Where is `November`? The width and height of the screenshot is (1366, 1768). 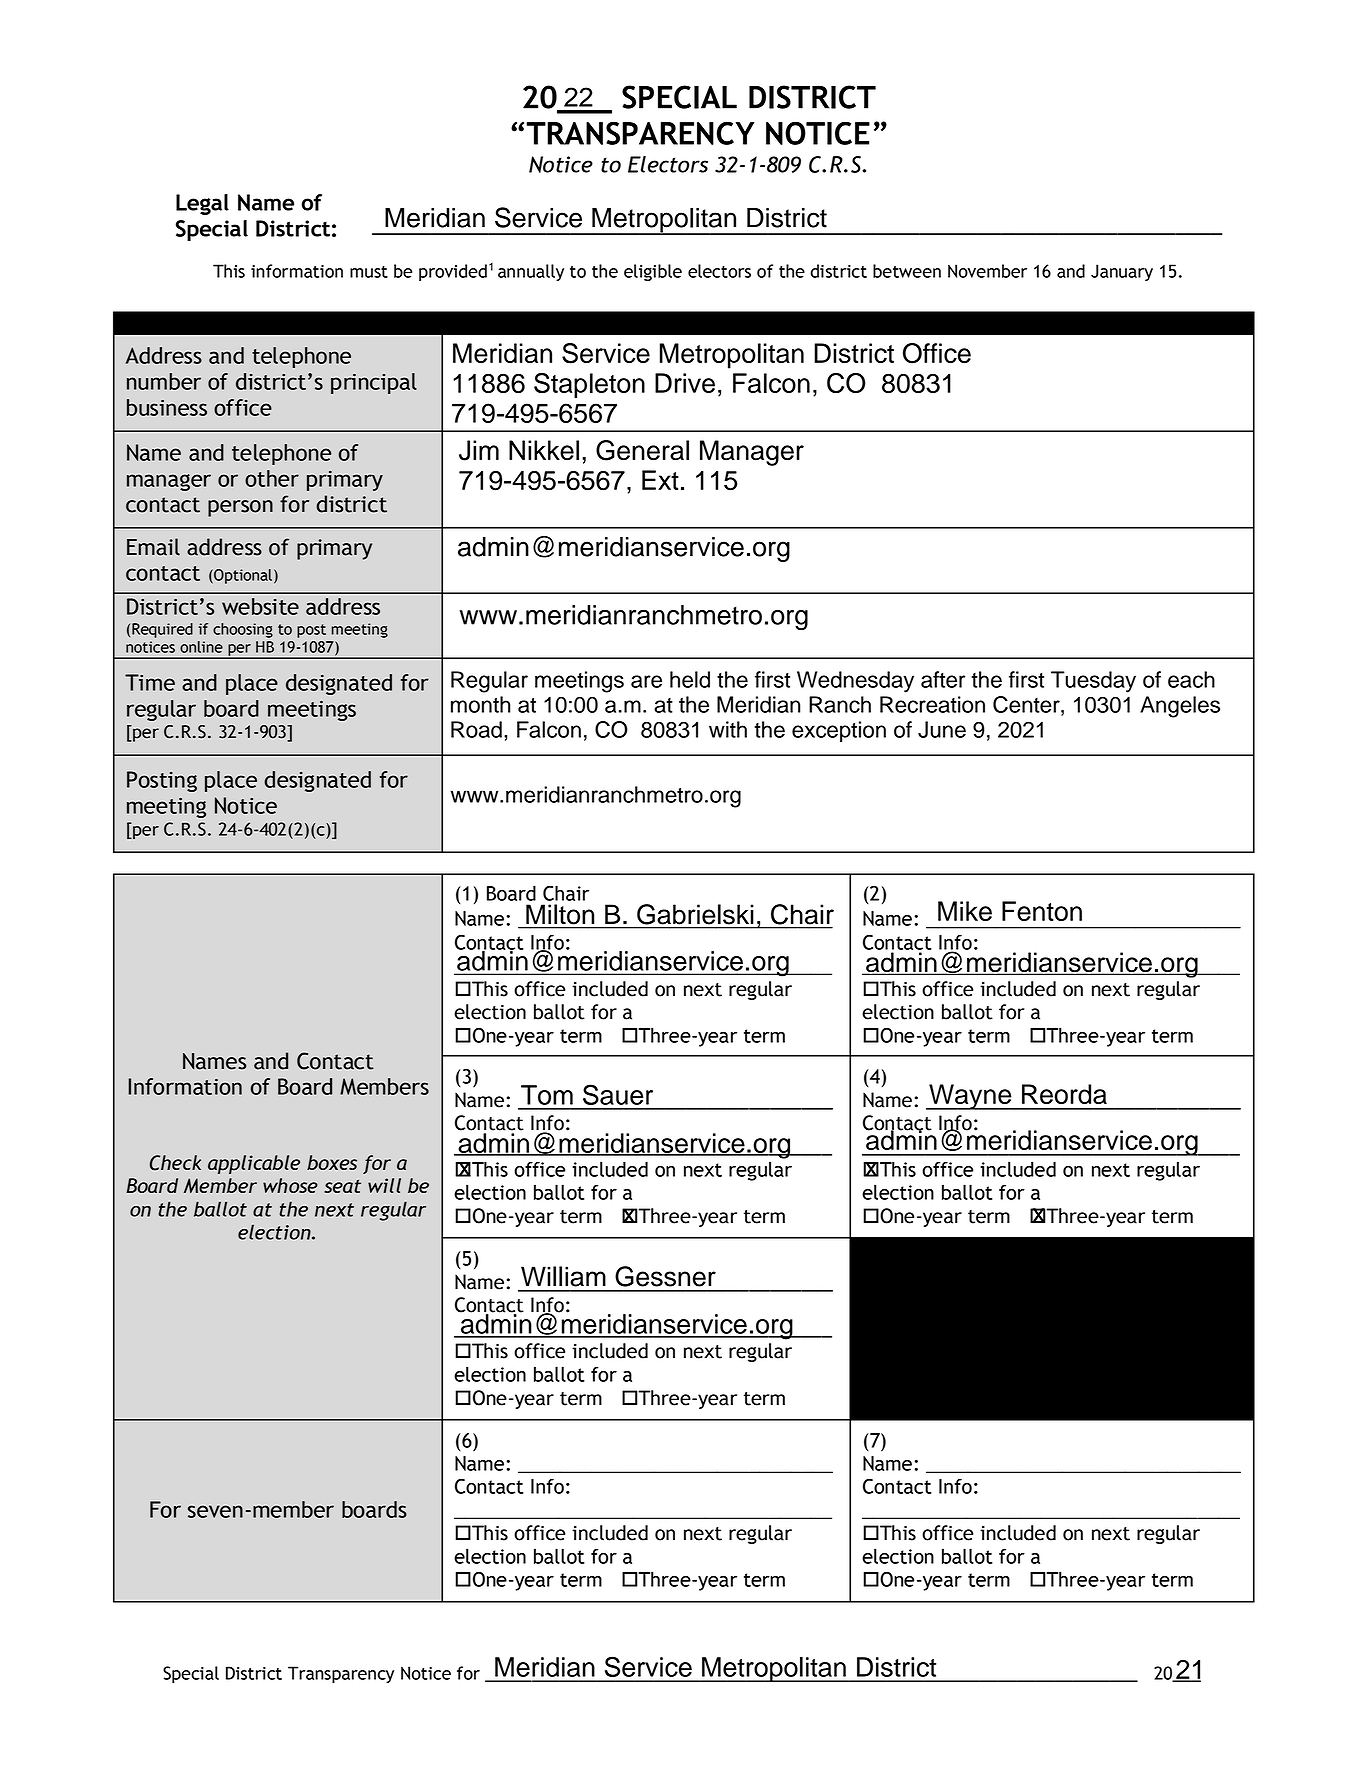
November is located at coordinates (987, 271).
